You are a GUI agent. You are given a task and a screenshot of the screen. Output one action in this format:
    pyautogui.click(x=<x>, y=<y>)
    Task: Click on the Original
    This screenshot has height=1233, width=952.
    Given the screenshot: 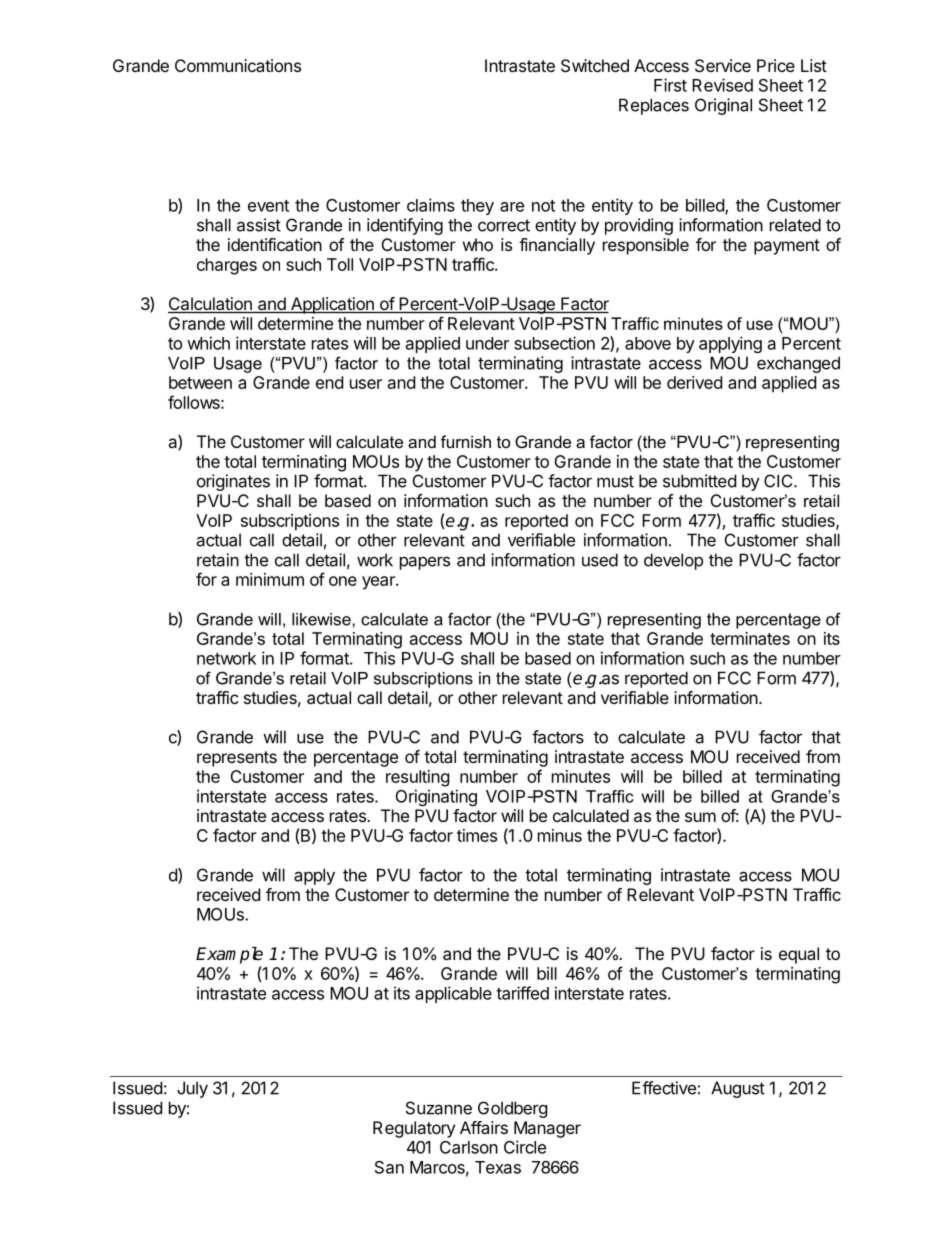 What is the action you would take?
    pyautogui.click(x=723, y=106)
